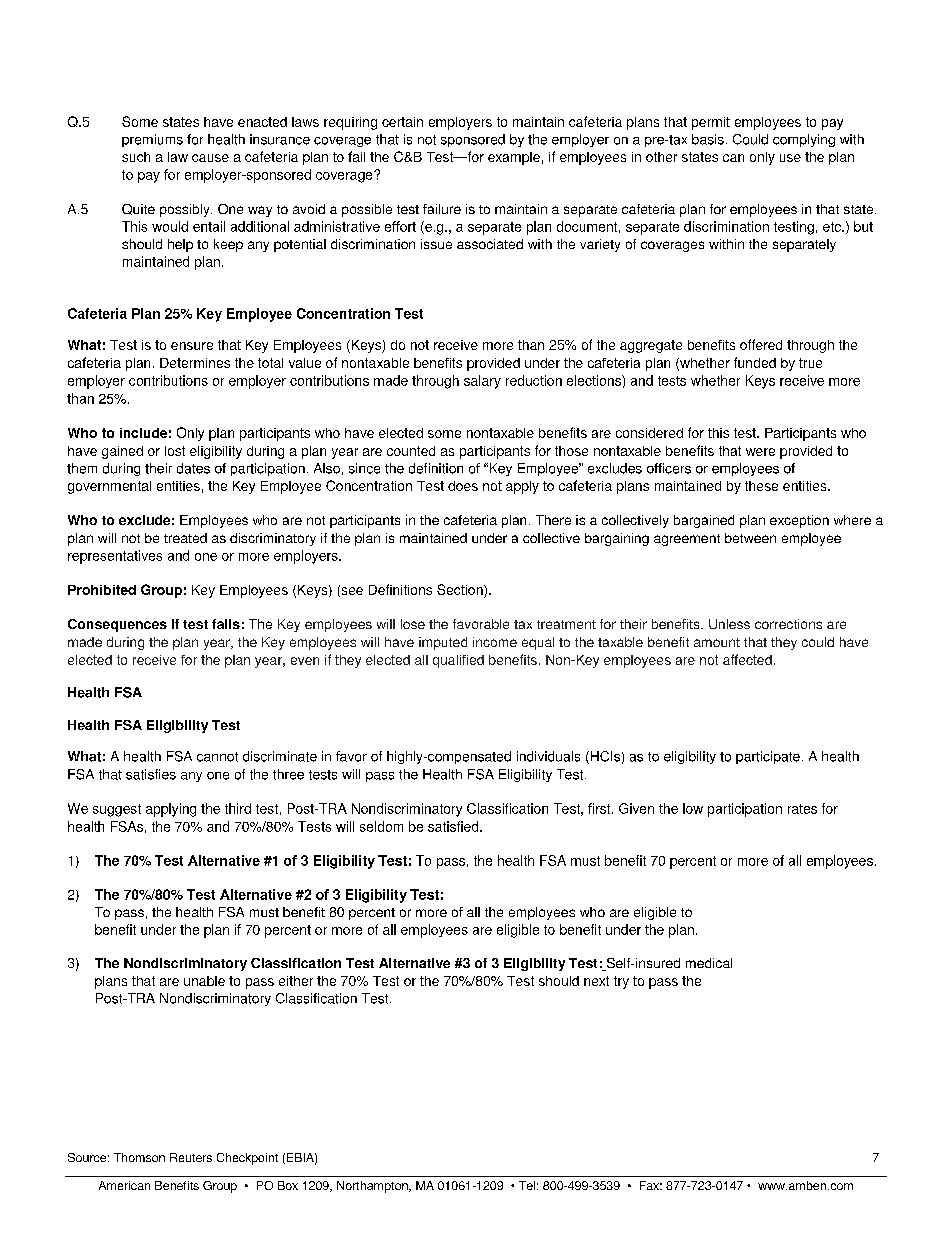 The height and width of the image is (1233, 952). What do you see at coordinates (514, 158) in the image?
I see `example` at bounding box center [514, 158].
